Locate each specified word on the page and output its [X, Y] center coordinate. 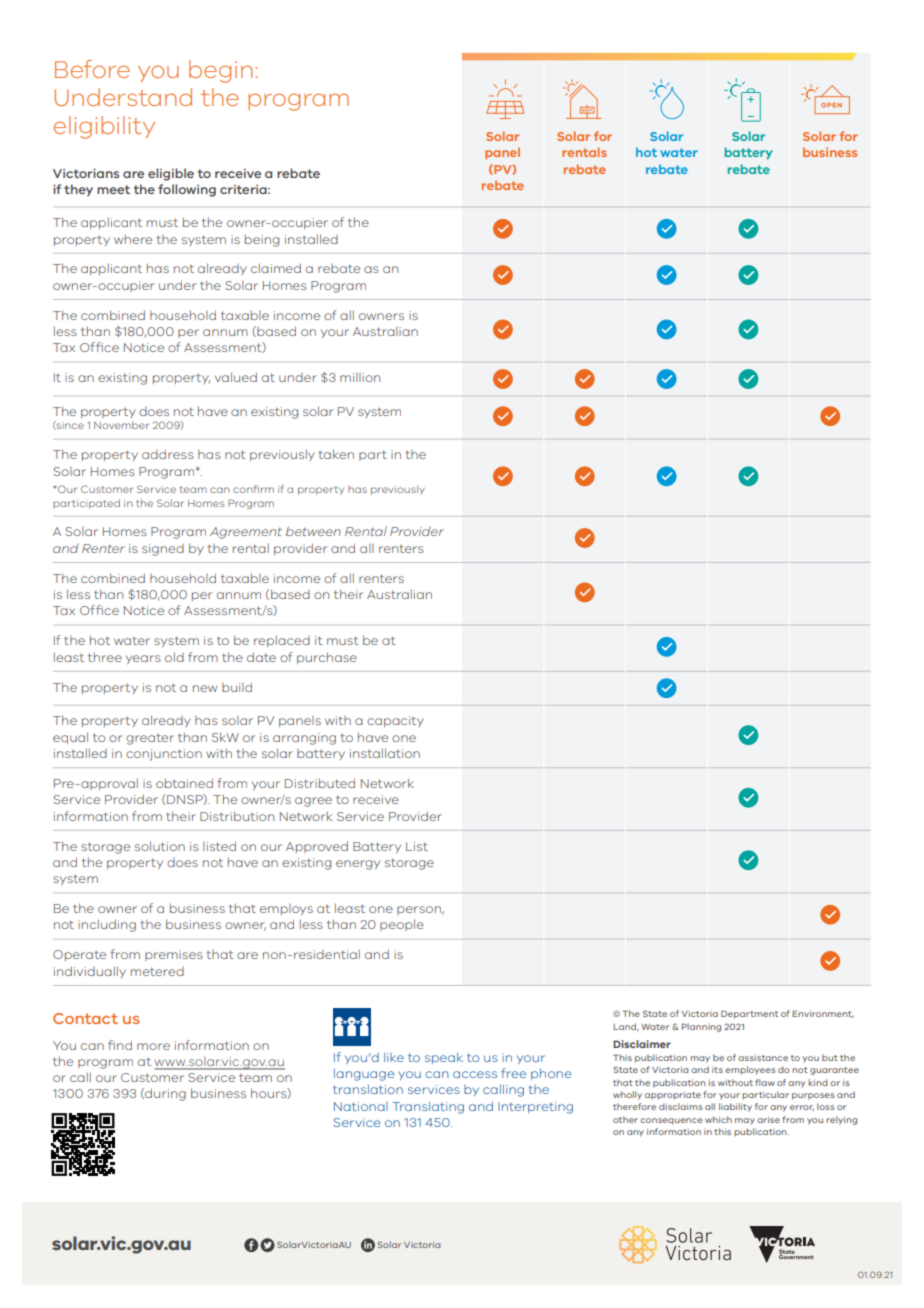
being [262, 240]
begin [220, 71]
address [168, 454]
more [153, 1046]
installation [385, 753]
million [360, 377]
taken [336, 454]
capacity [395, 721]
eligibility [104, 127]
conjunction [164, 755]
